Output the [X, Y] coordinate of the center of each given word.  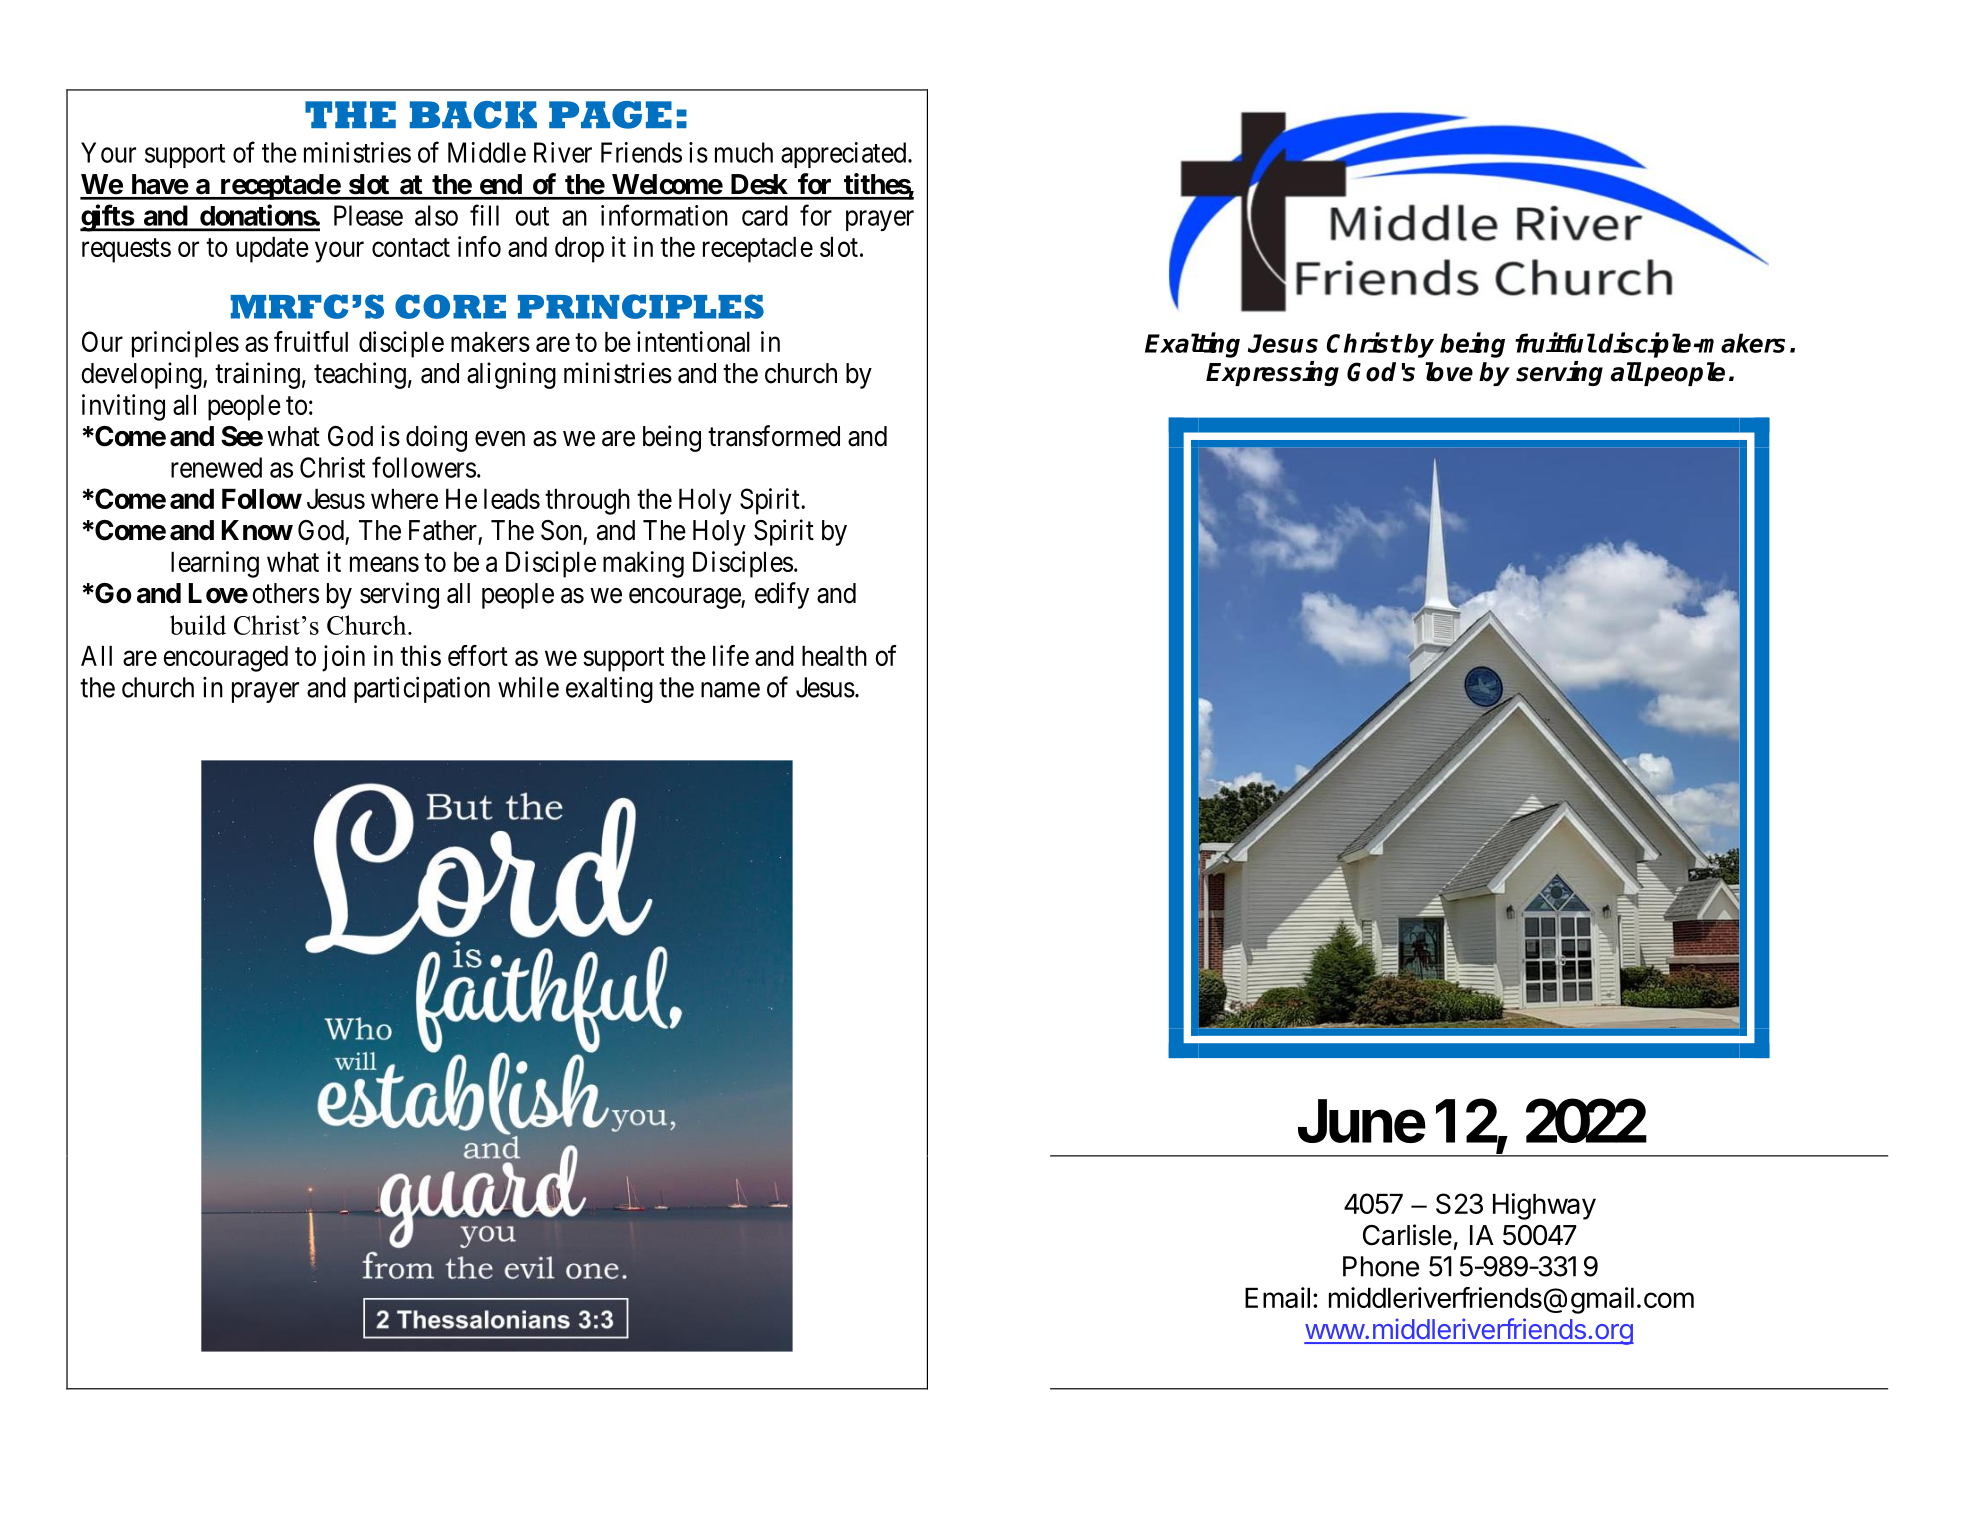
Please [368, 215]
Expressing [1272, 373]
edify [782, 595]
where [404, 499]
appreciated [845, 155]
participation [422, 689]
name [730, 690]
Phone [1381, 1266]
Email [1277, 1297]
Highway [1544, 1206]
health [834, 656]
